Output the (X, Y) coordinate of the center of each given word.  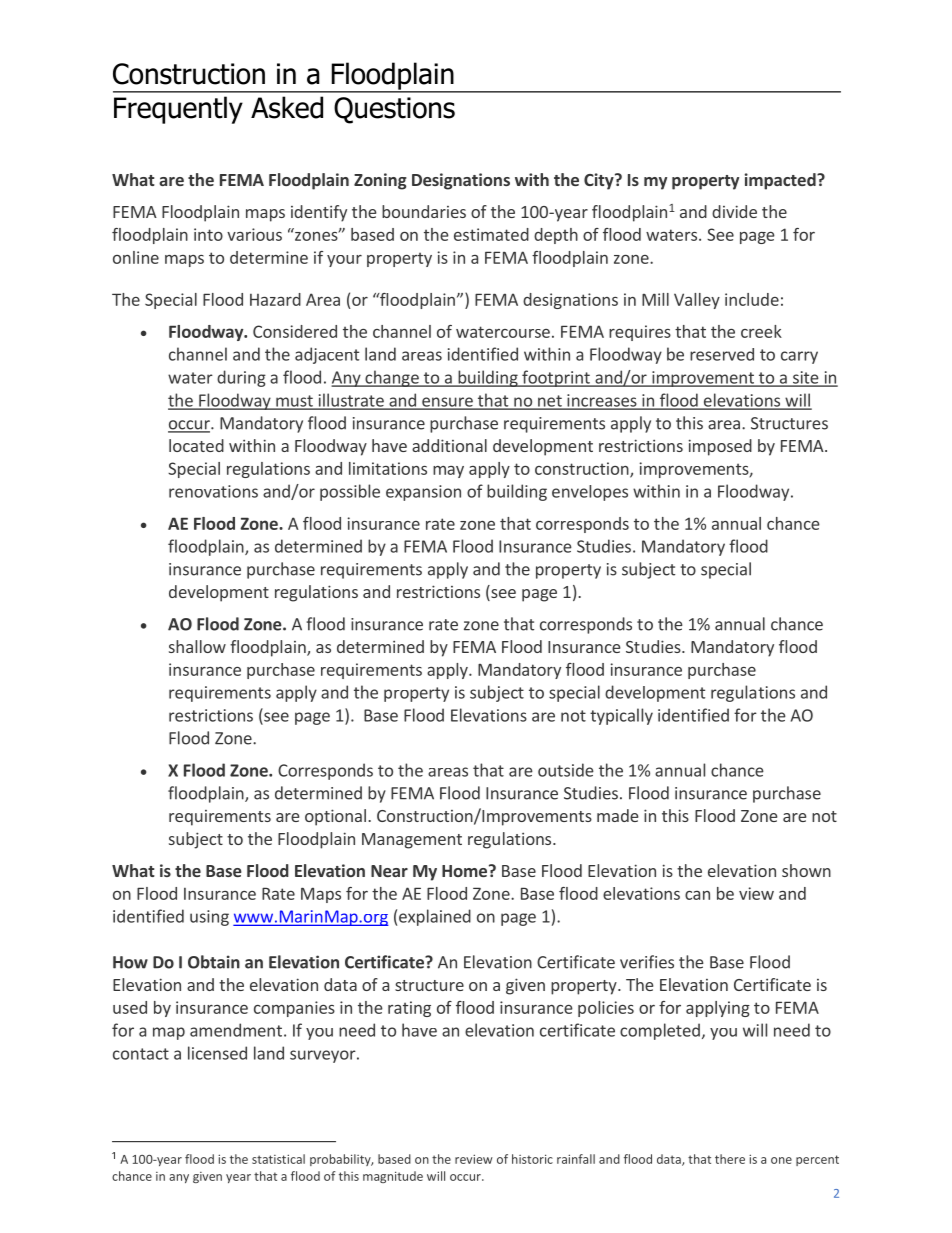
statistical (278, 1159)
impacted (781, 181)
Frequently (178, 110)
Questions (394, 110)
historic (532, 1159)
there (730, 1159)
